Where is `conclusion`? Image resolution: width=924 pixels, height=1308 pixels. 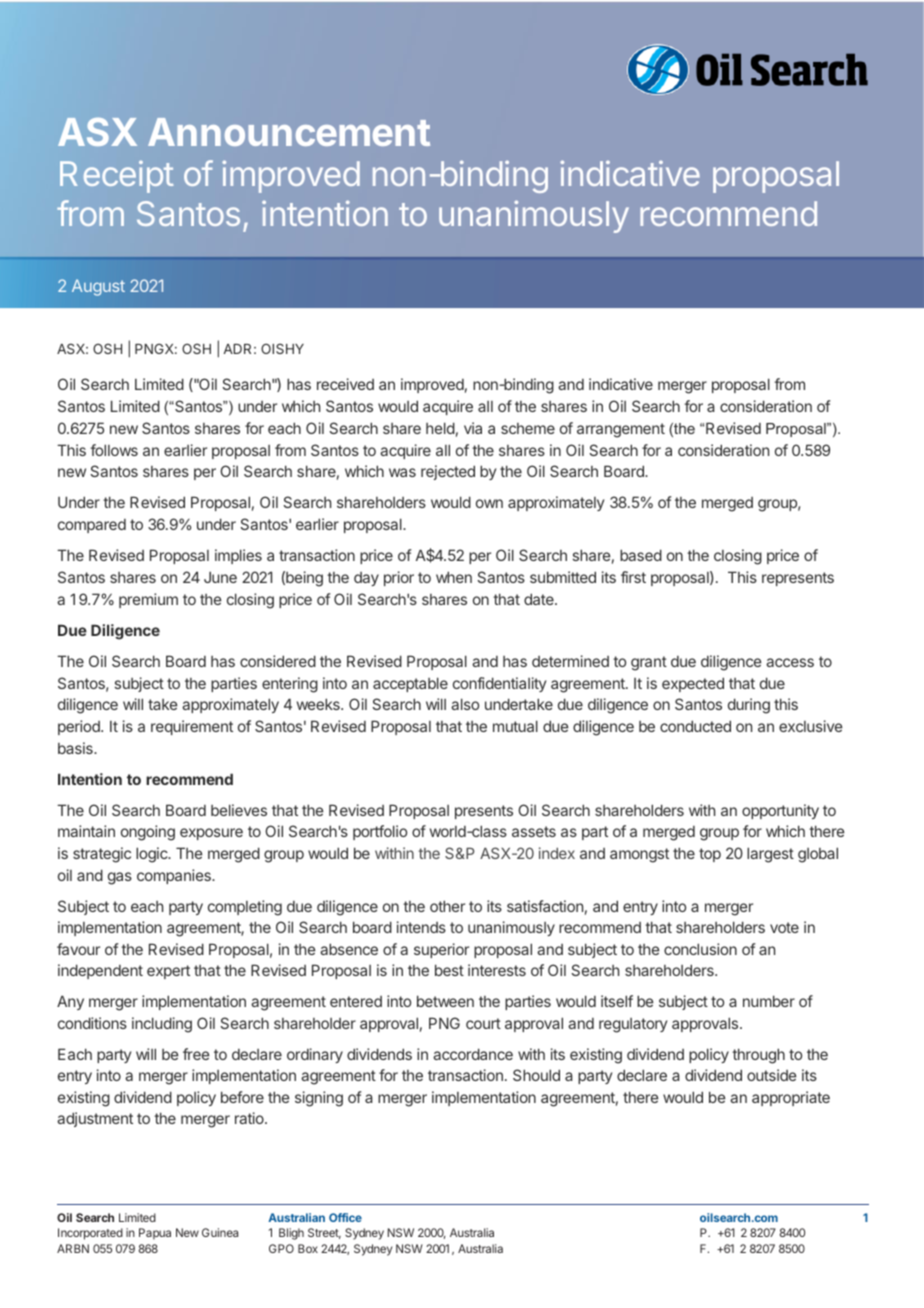 conclusion is located at coordinates (700, 949).
